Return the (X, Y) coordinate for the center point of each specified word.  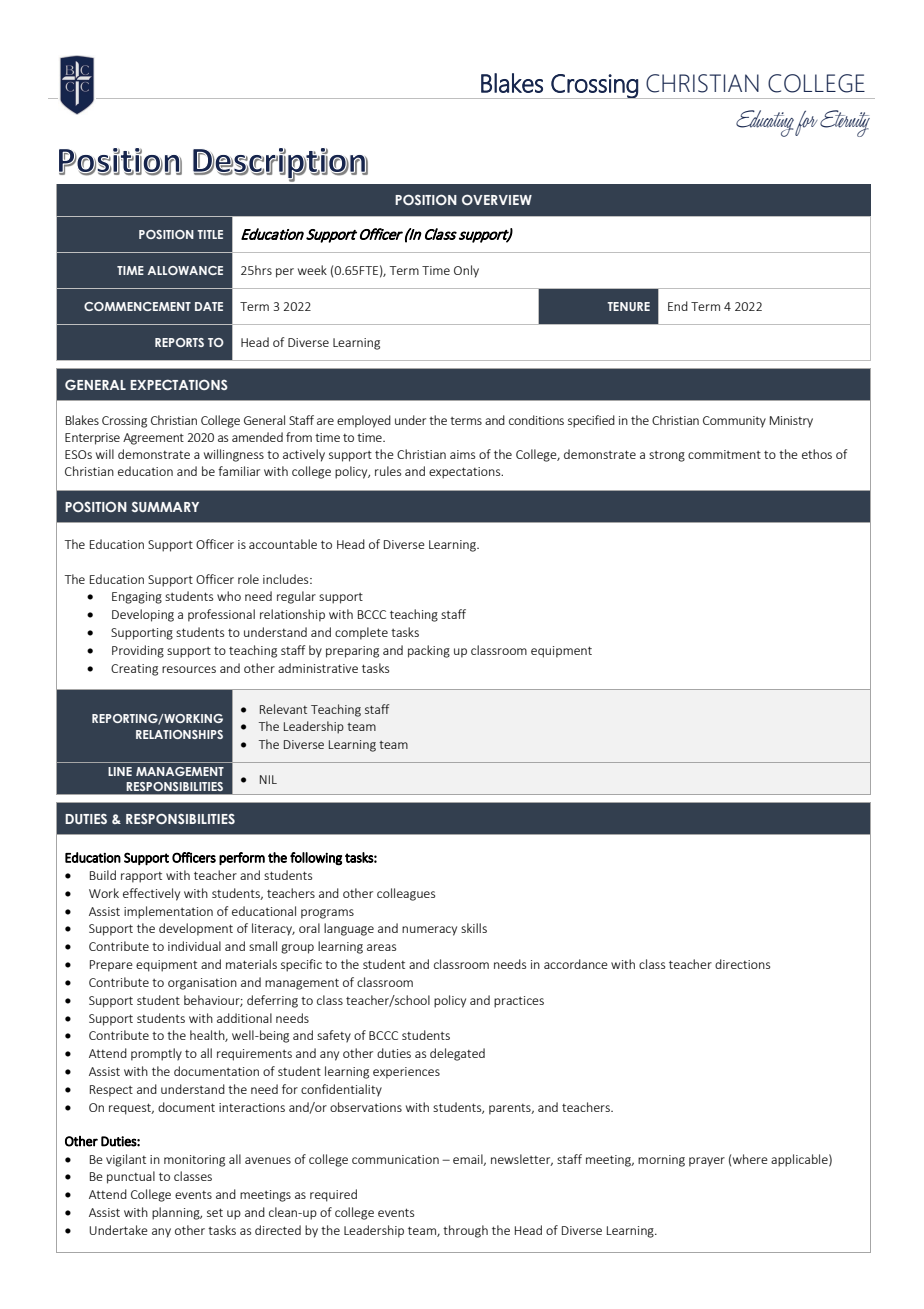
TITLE (210, 234)
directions (742, 964)
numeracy (429, 931)
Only (466, 271)
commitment (724, 454)
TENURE (628, 306)
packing (429, 651)
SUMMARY (165, 507)
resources (189, 669)
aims (462, 454)
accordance (576, 964)
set (215, 1212)
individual (194, 946)
